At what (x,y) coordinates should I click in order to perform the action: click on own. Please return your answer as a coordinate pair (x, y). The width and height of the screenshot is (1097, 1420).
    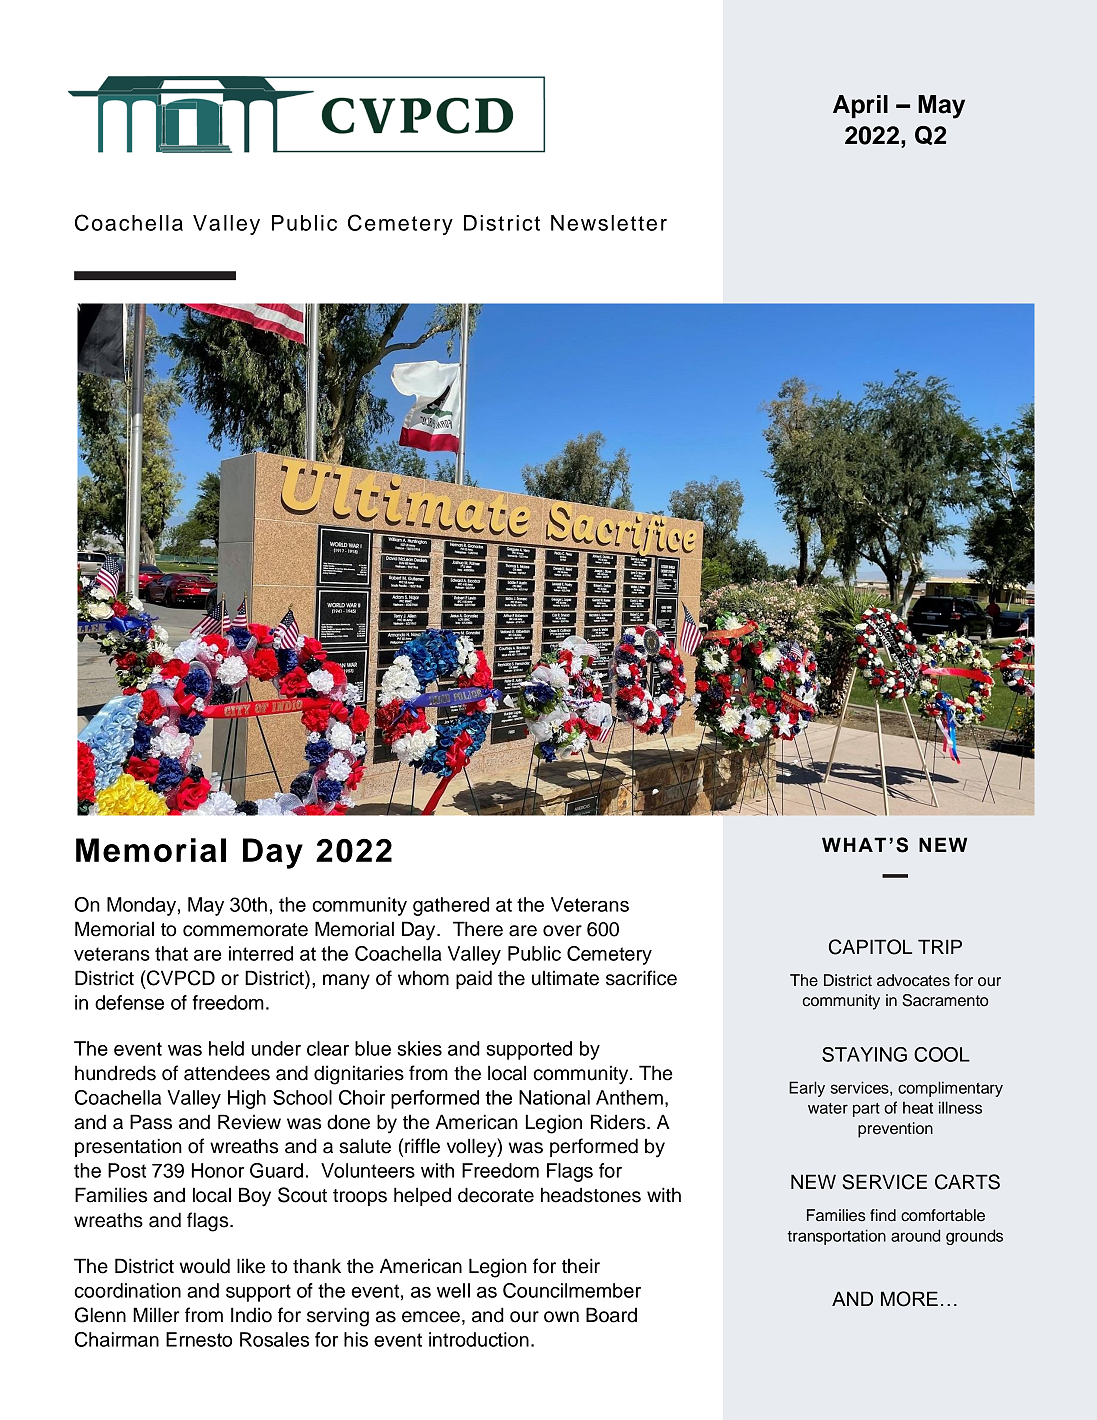
    Looking at the image, I should click on (561, 1317).
